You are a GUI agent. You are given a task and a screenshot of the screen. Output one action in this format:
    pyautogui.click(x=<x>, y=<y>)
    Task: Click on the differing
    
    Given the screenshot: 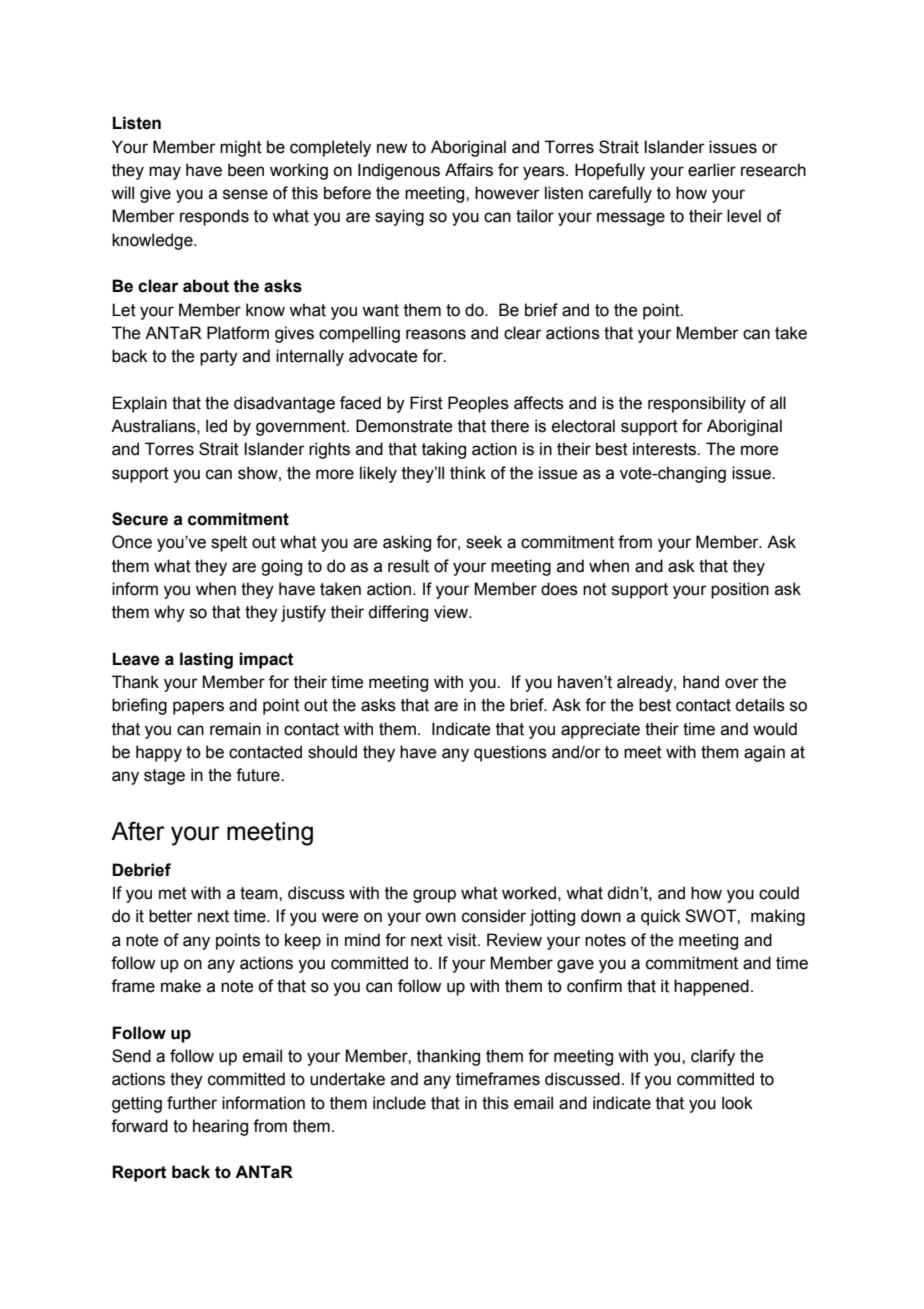 What is the action you would take?
    pyautogui.click(x=398, y=613)
